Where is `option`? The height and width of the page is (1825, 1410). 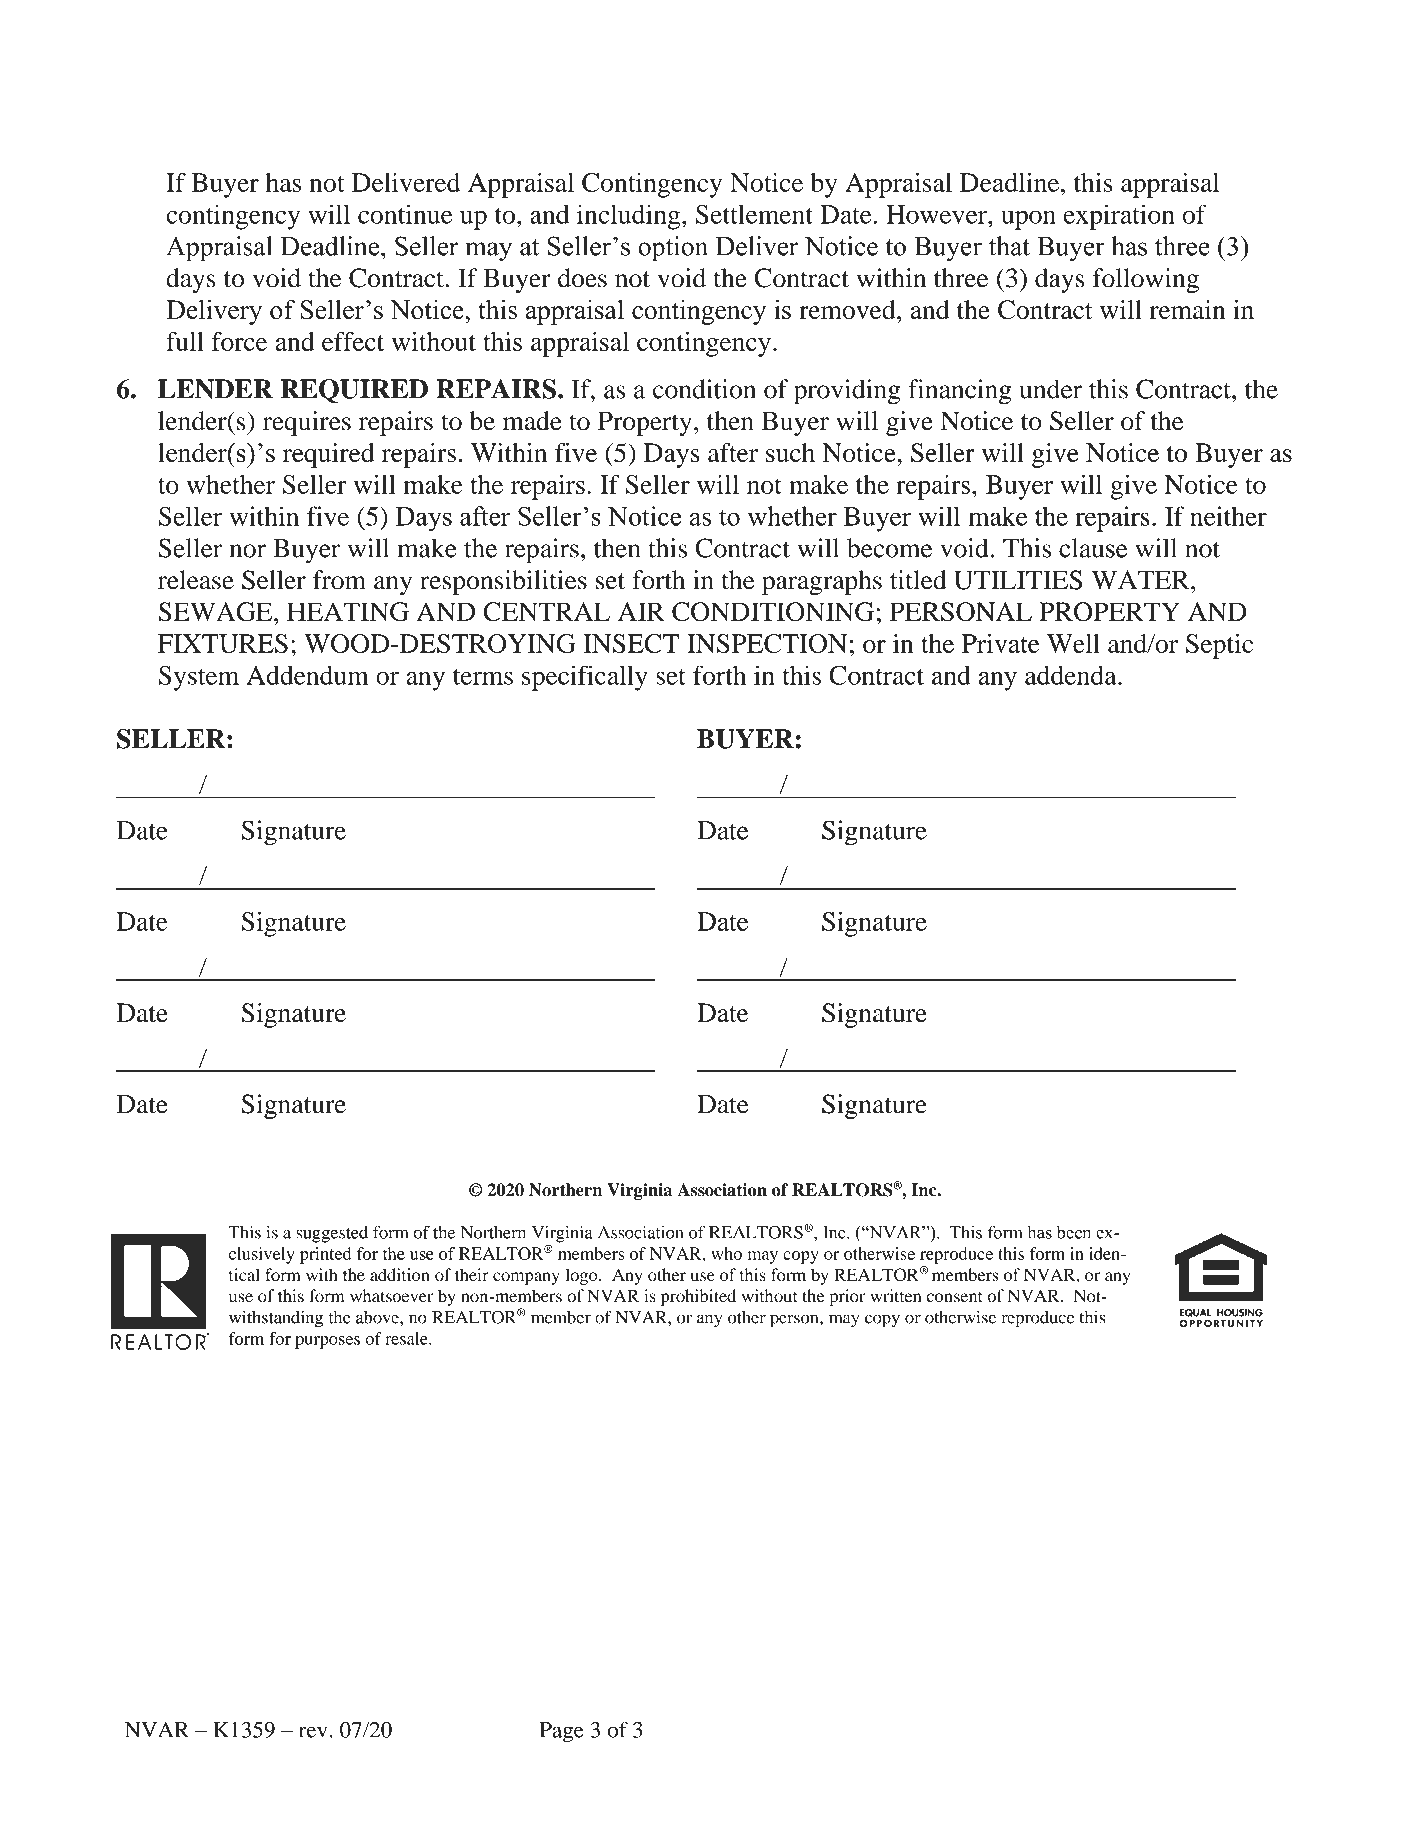 option is located at coordinates (673, 248).
